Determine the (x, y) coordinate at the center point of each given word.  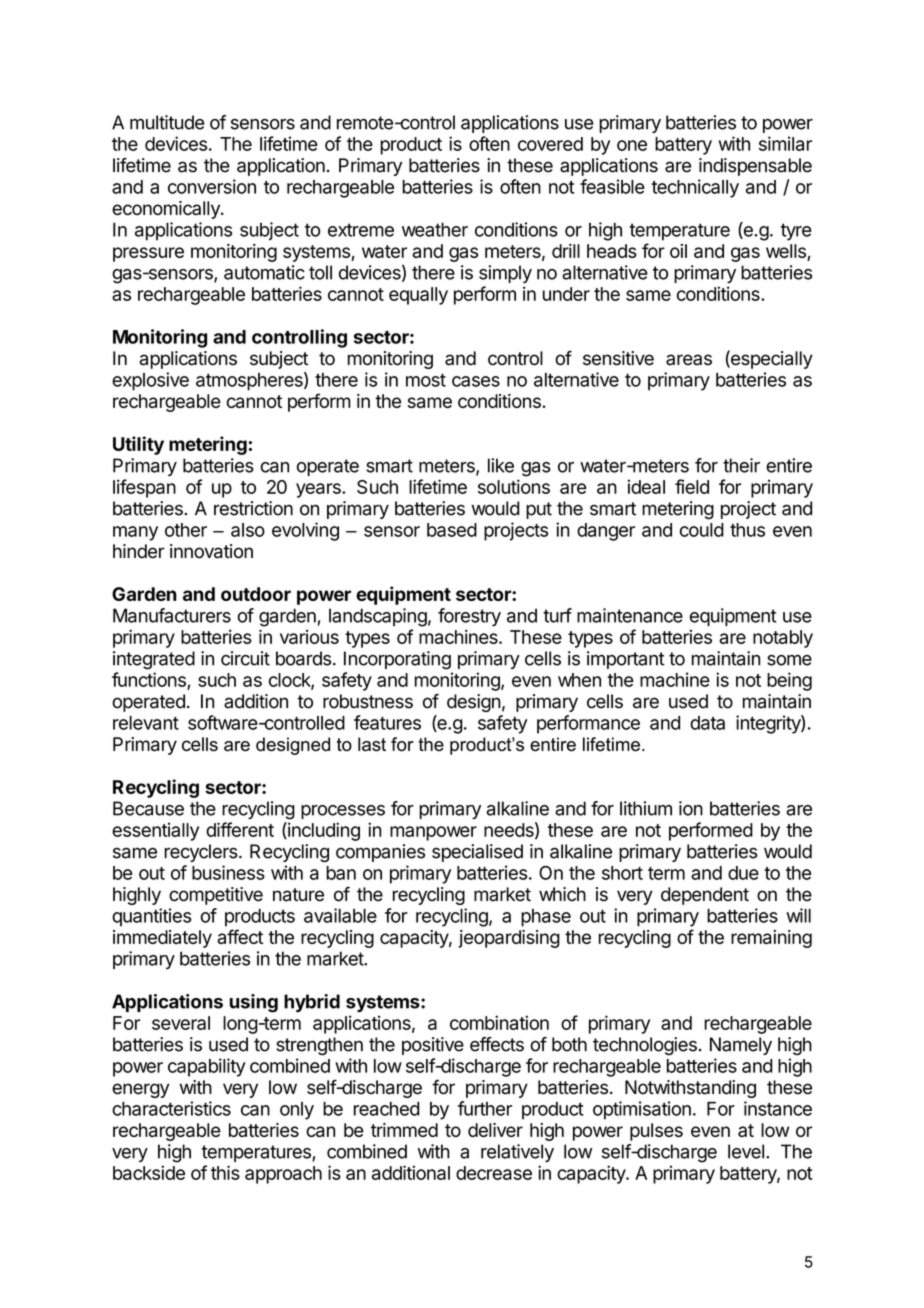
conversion (212, 186)
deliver (495, 1130)
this (225, 1172)
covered (550, 144)
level (746, 1151)
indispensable (755, 167)
